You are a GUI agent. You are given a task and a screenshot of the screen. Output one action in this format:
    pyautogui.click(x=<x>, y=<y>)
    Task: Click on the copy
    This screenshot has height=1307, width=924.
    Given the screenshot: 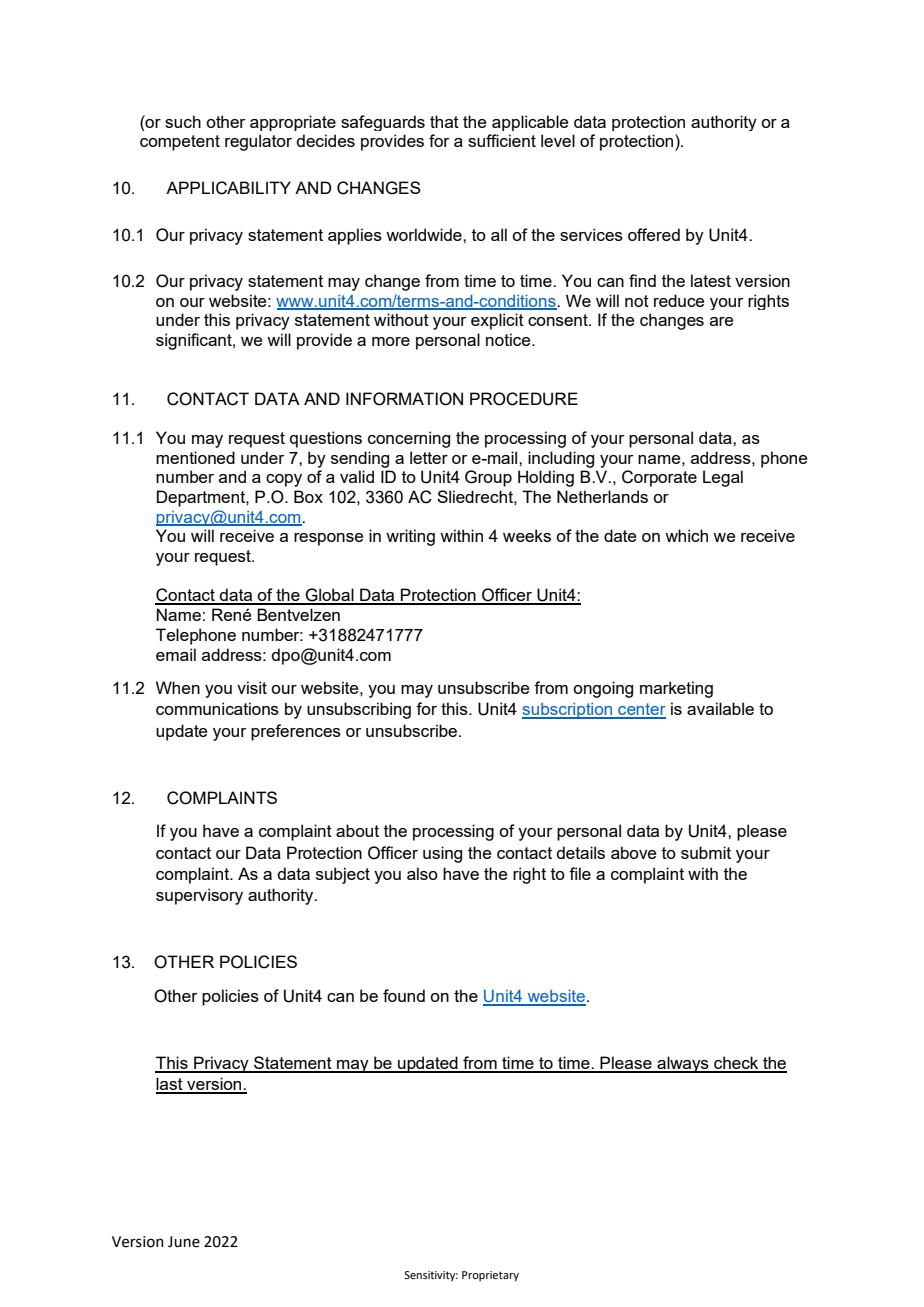 What is the action you would take?
    pyautogui.click(x=284, y=480)
